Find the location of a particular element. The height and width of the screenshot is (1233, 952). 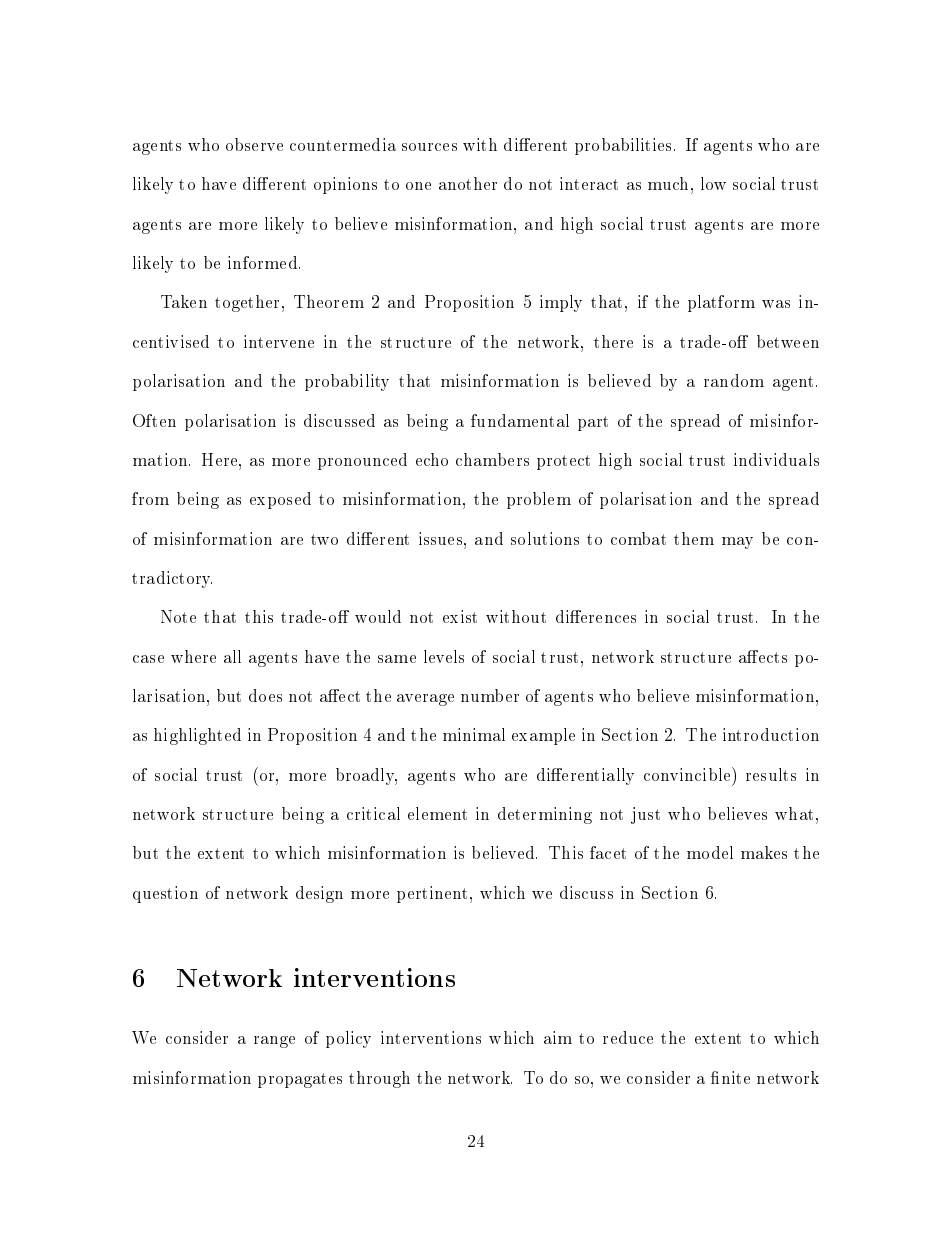

question is located at coordinates (165, 894).
